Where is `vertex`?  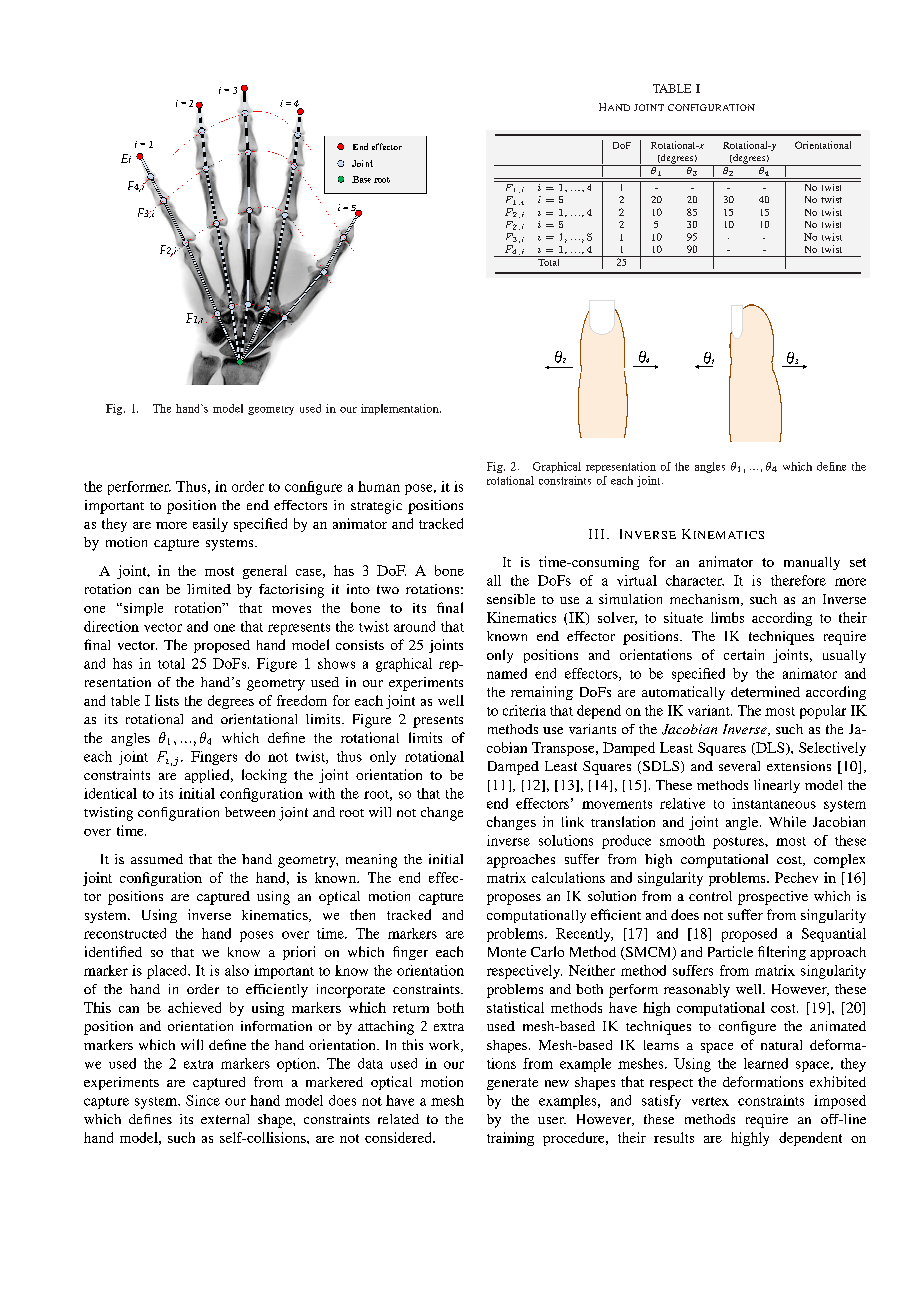 vertex is located at coordinates (710, 1101).
